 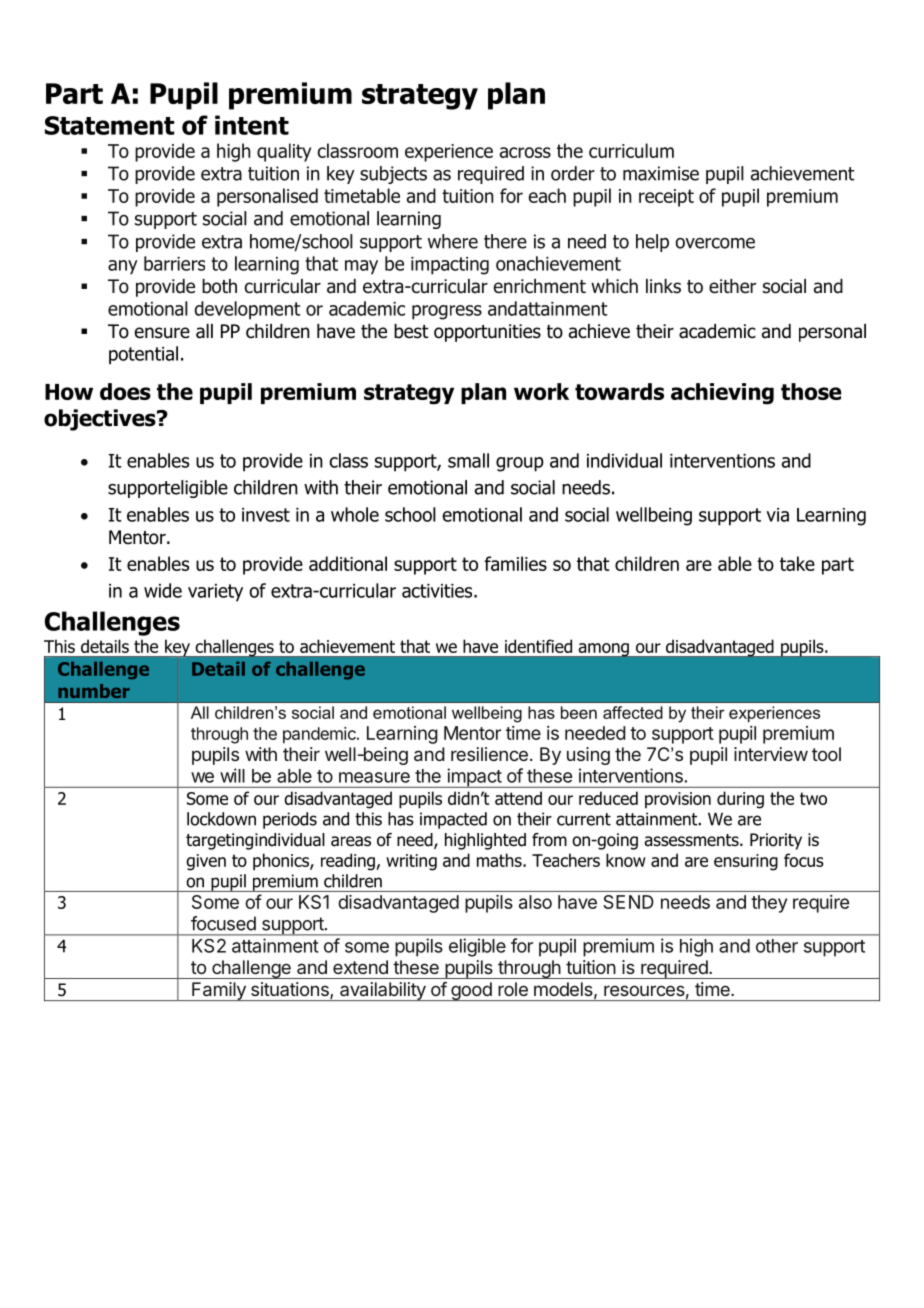 I want to click on families, so click(x=515, y=563).
